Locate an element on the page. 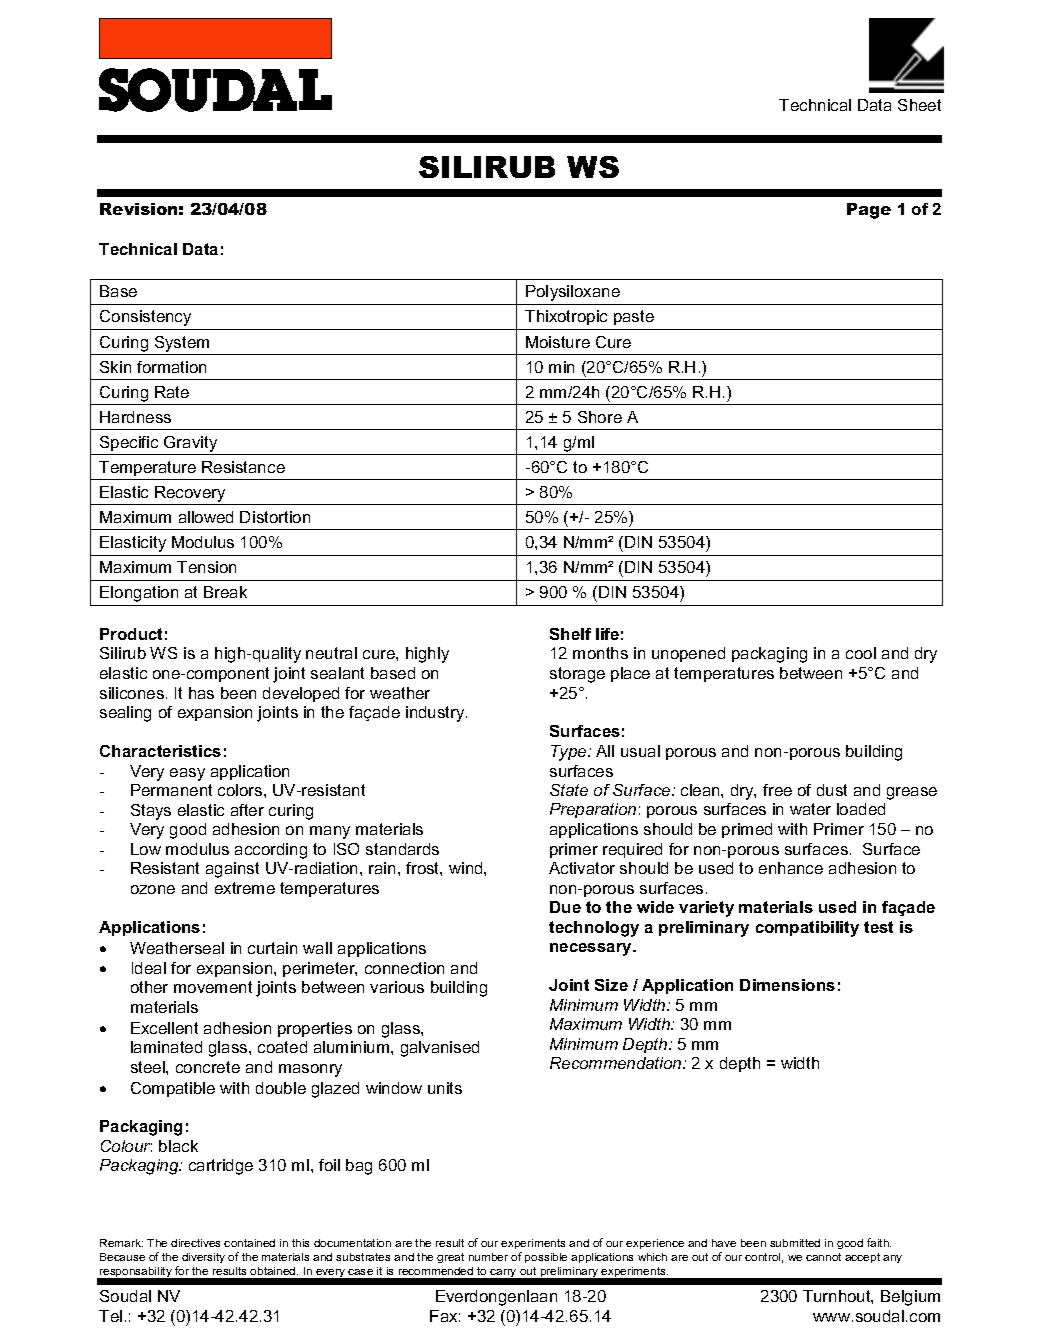  number is located at coordinates (488, 1257).
